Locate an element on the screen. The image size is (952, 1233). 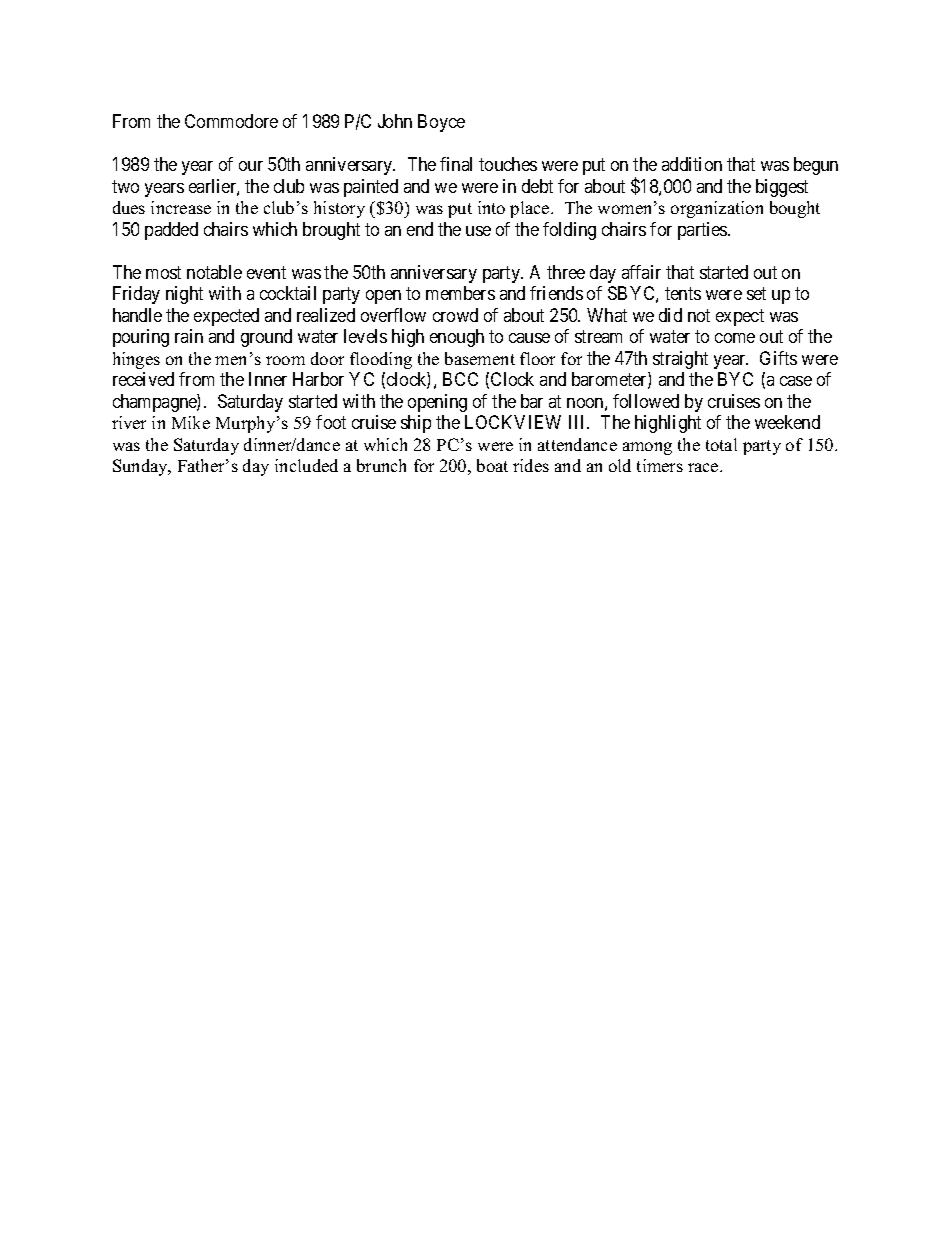
Boyce is located at coordinates (441, 123).
